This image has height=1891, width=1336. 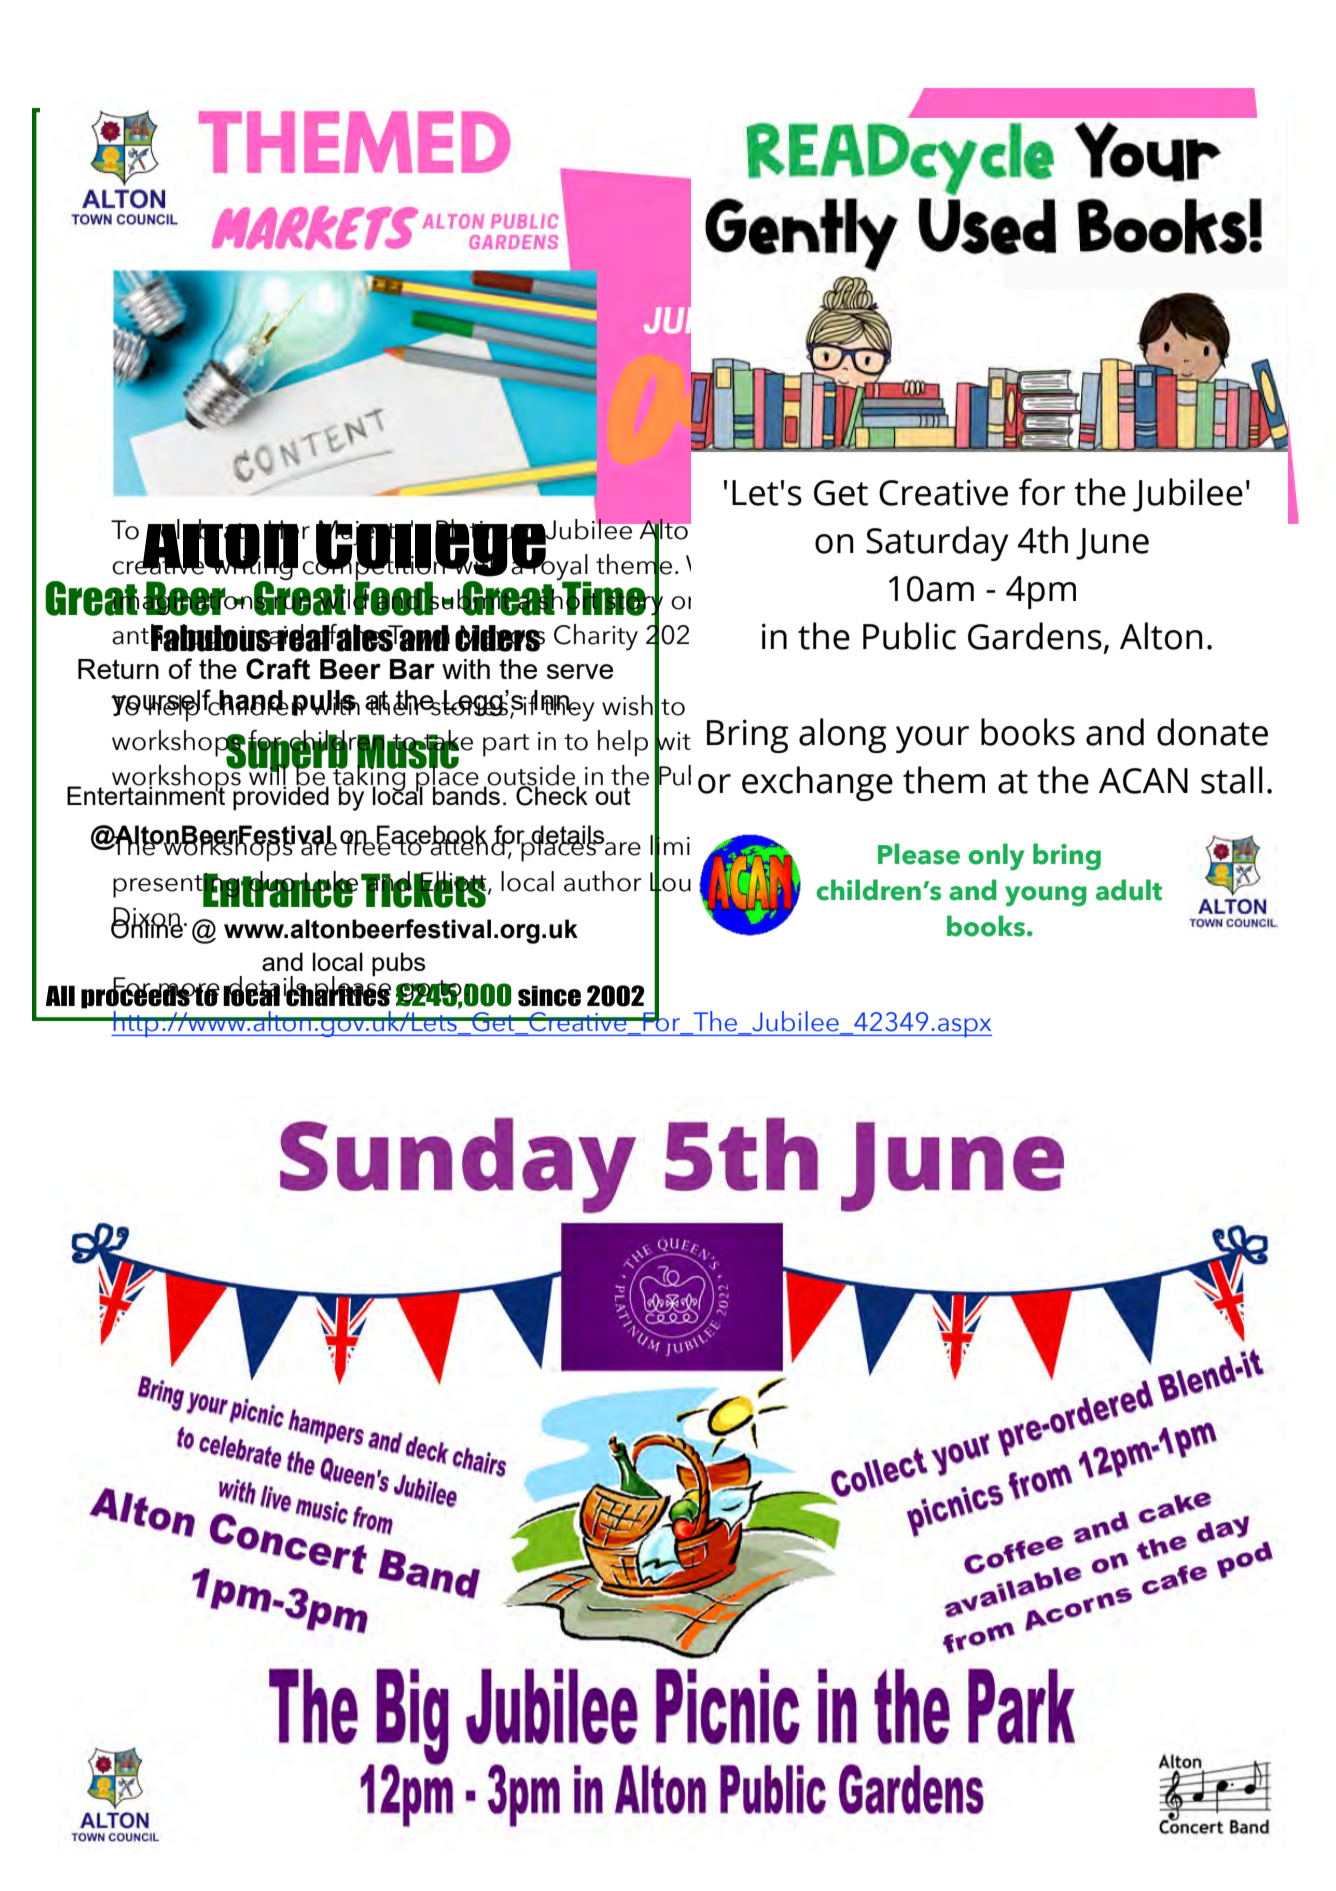 What do you see at coordinates (398, 964) in the image?
I see `pubs` at bounding box center [398, 964].
